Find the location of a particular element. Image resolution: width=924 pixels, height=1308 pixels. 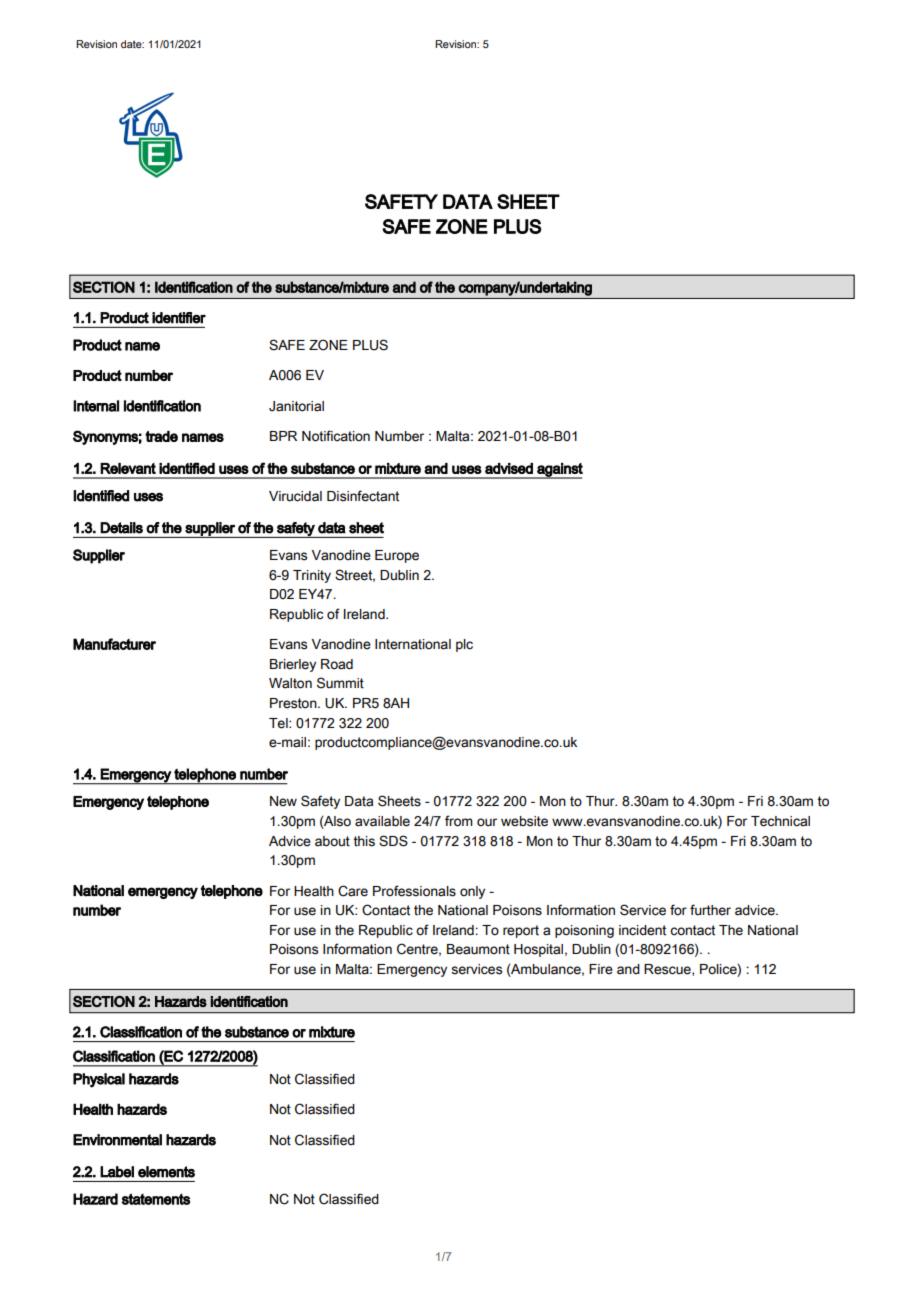

elements is located at coordinates (166, 1172).
